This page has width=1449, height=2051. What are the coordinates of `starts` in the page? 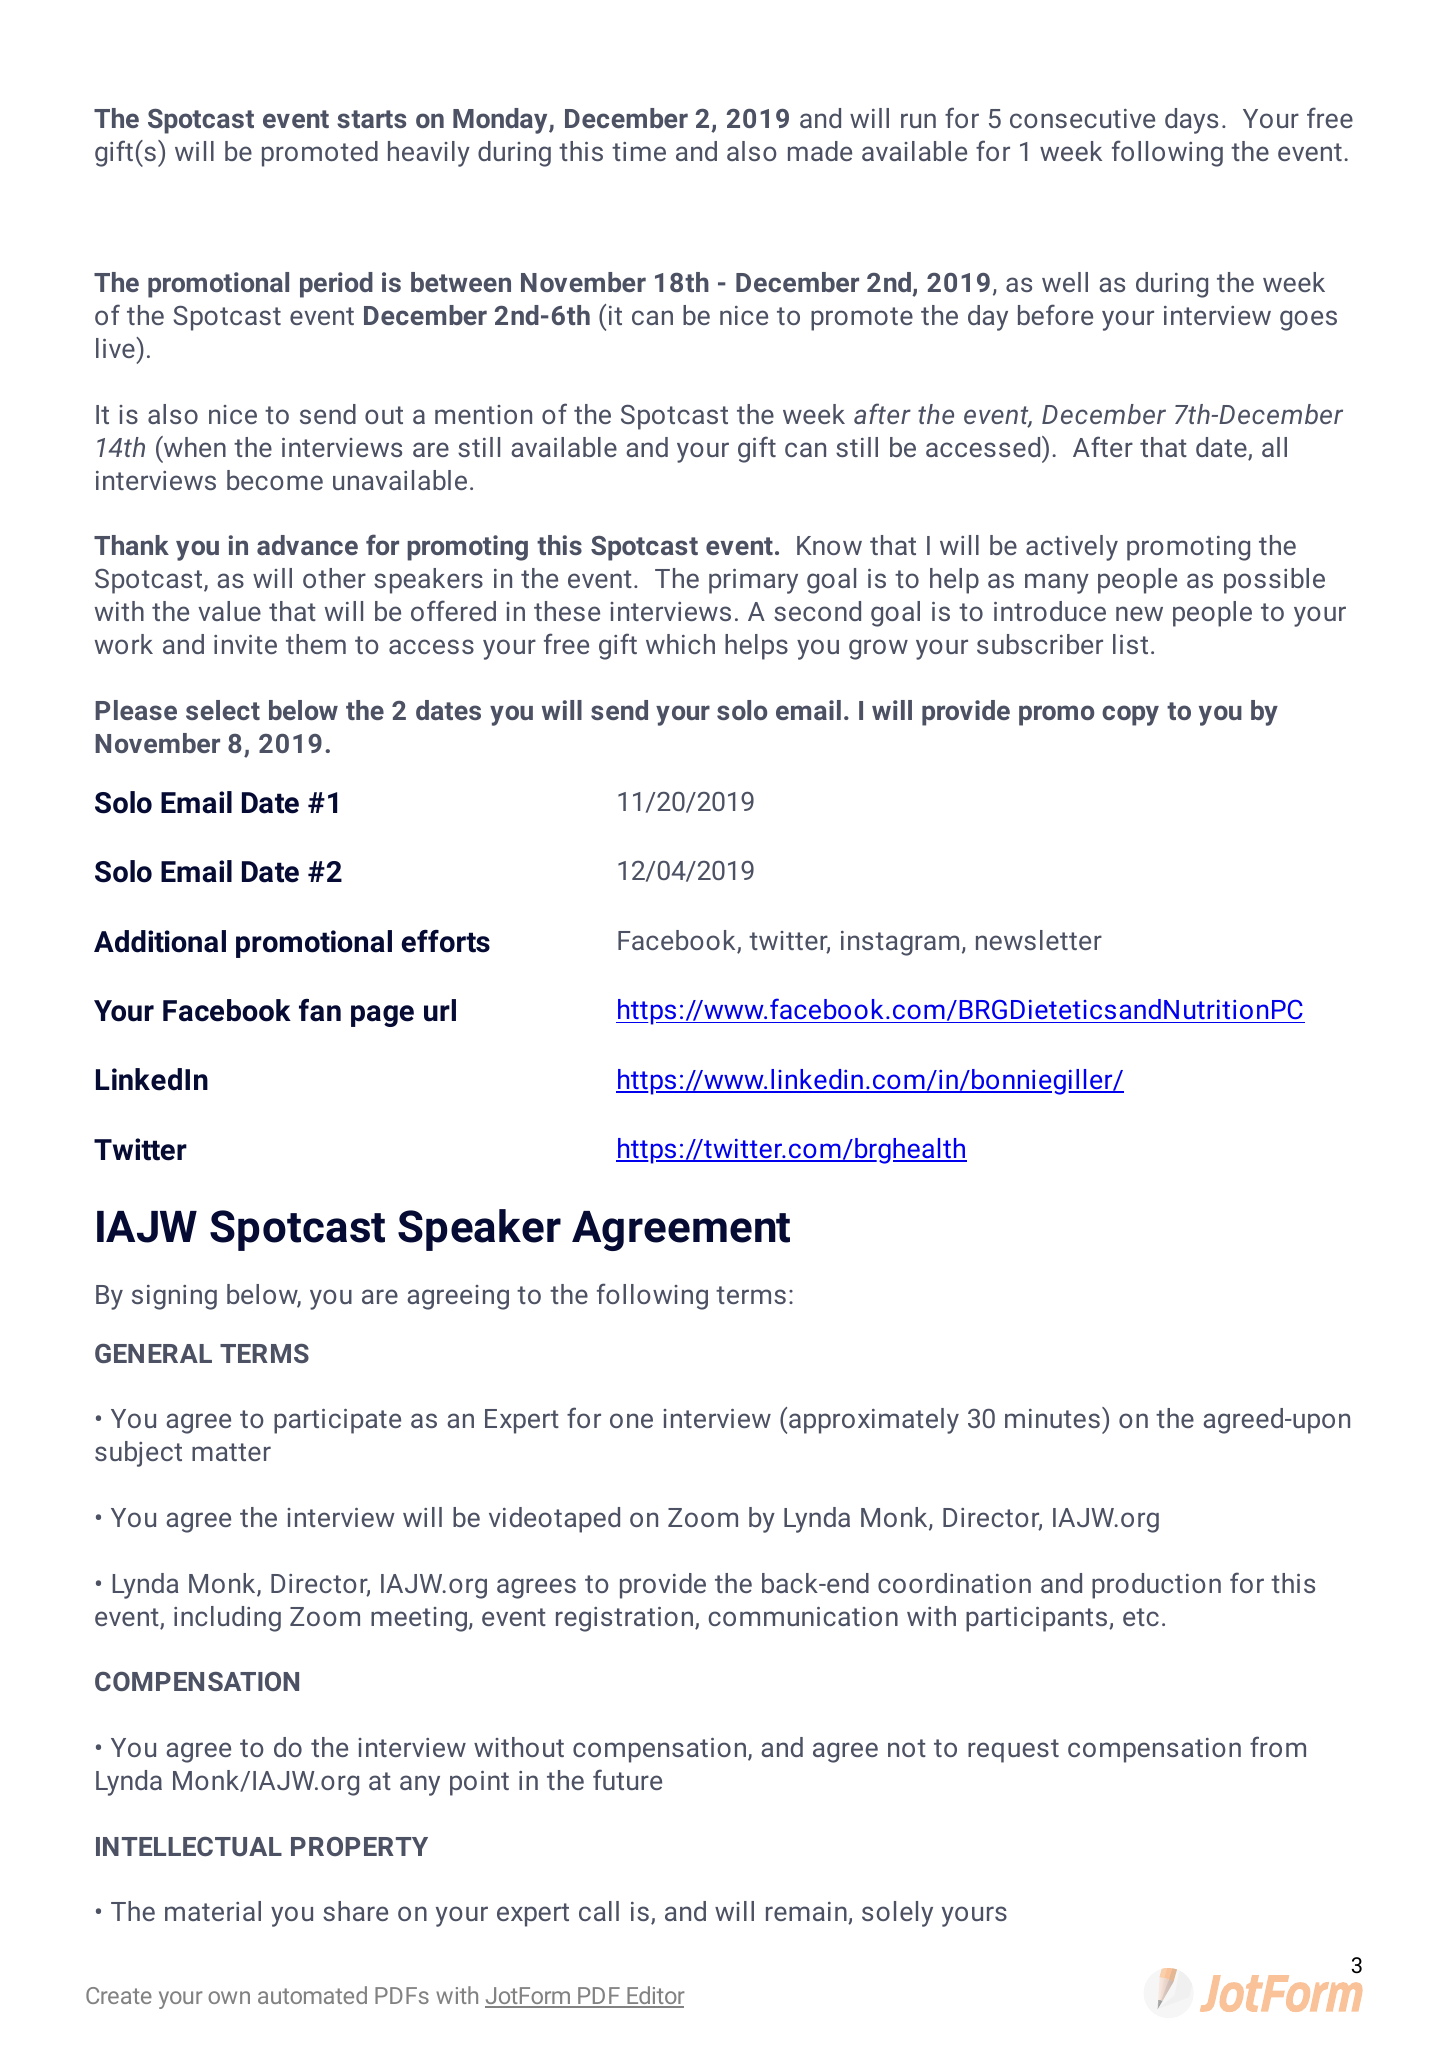 It's located at (371, 119).
